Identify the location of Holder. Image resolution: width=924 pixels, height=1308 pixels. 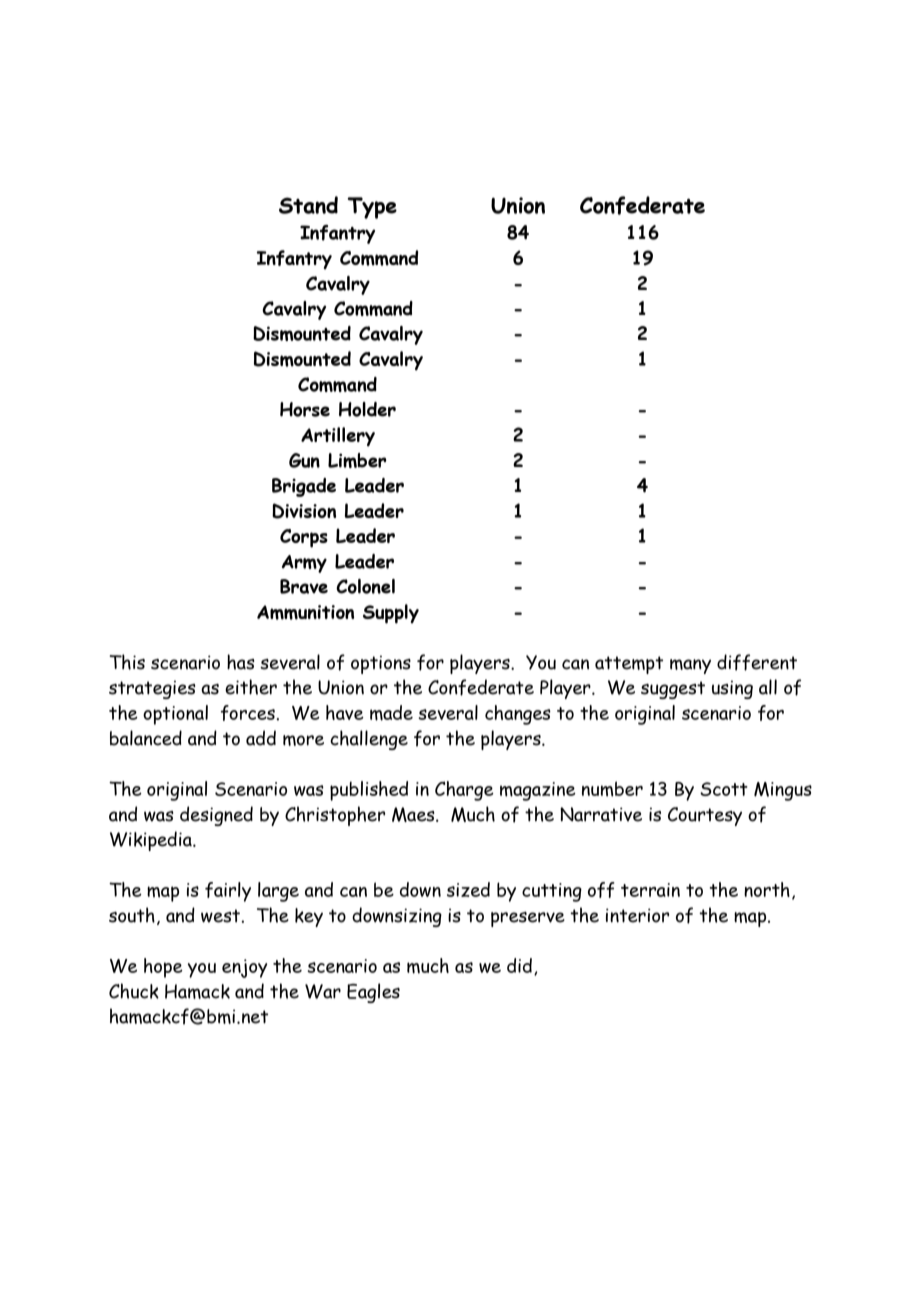
(367, 409).
